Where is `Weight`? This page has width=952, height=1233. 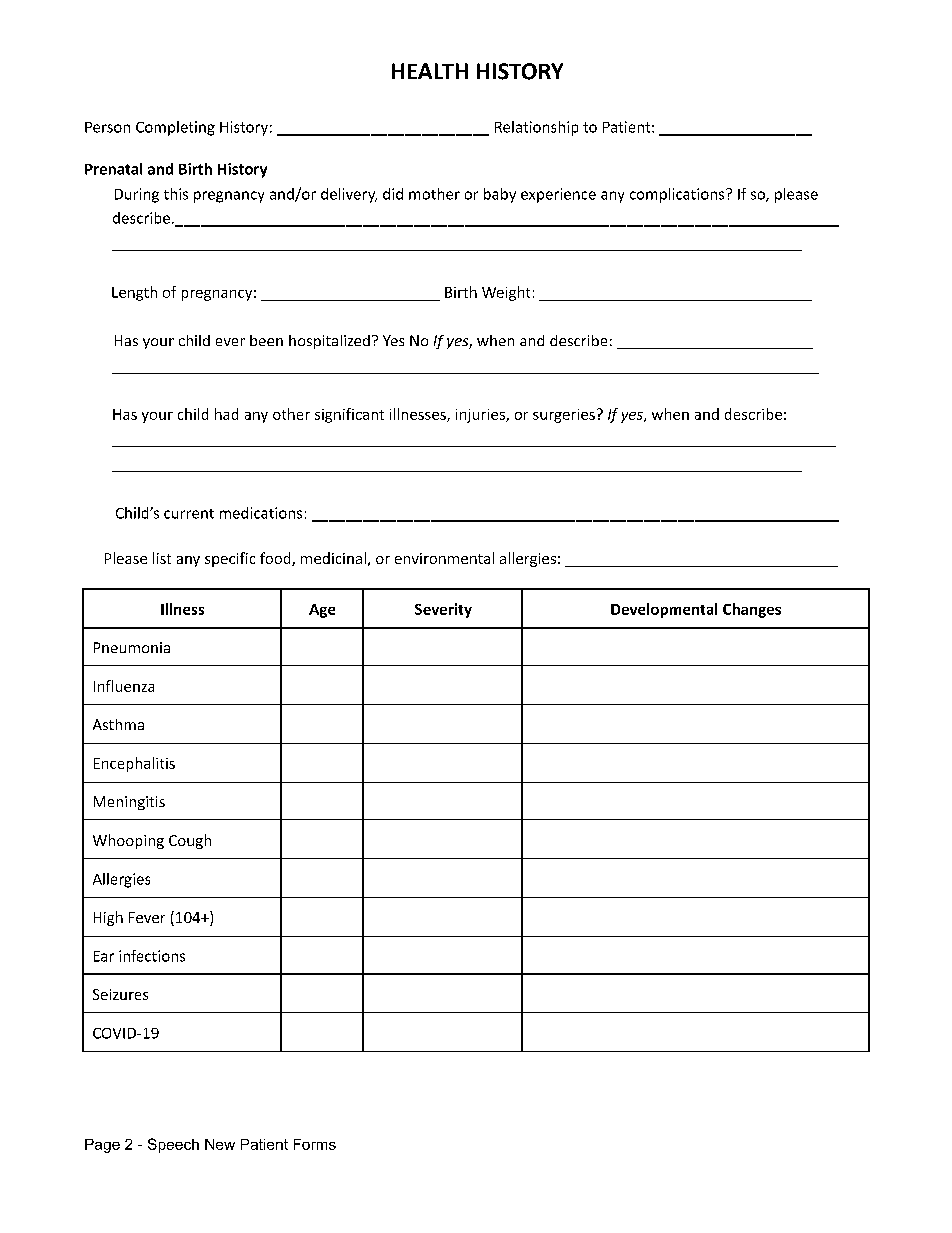
Weight is located at coordinates (506, 293).
